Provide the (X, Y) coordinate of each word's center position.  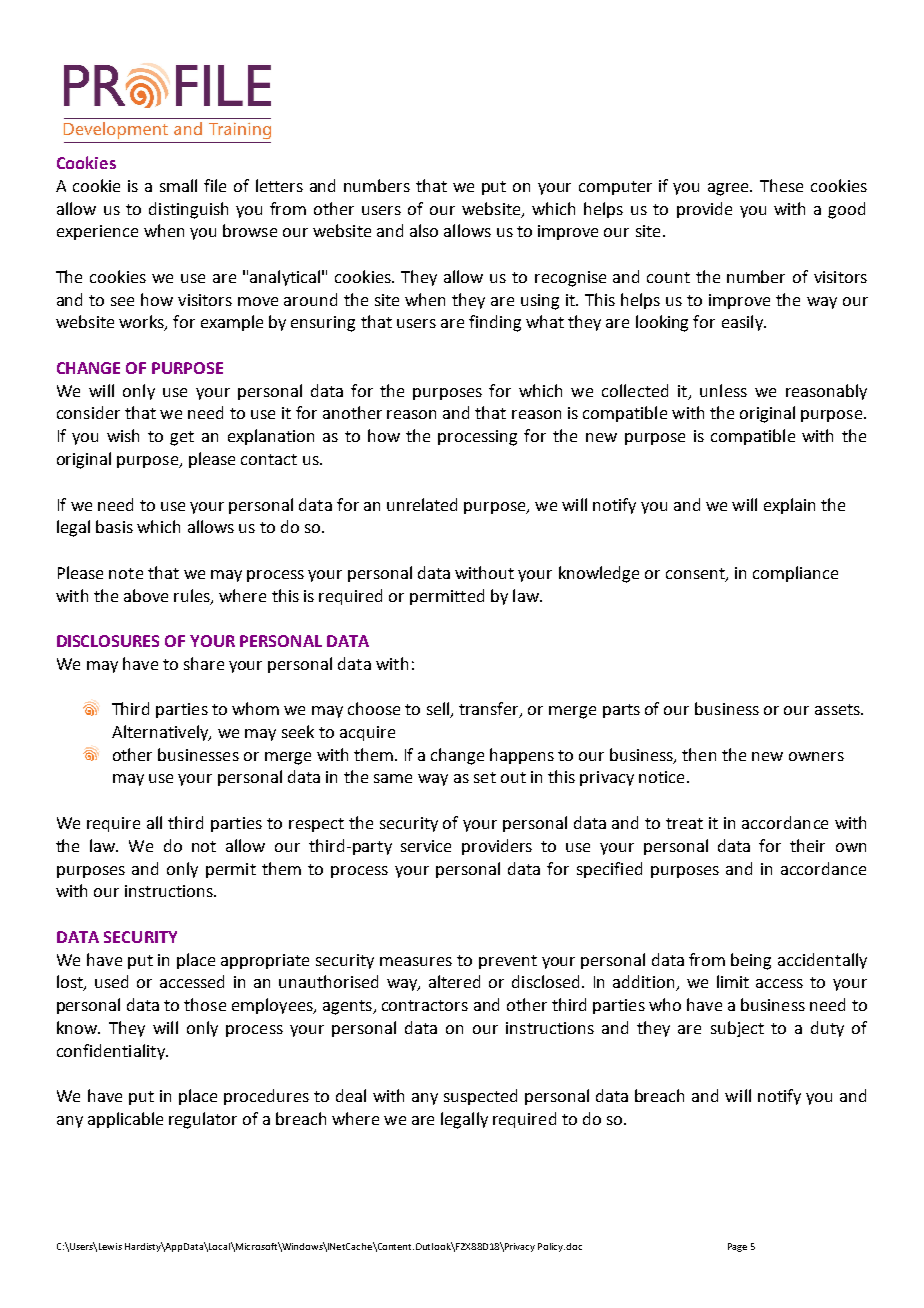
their (807, 845)
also (424, 230)
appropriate (265, 961)
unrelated (422, 504)
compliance (795, 574)
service (426, 846)
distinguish (188, 210)
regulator (203, 1120)
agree (730, 189)
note (126, 573)
